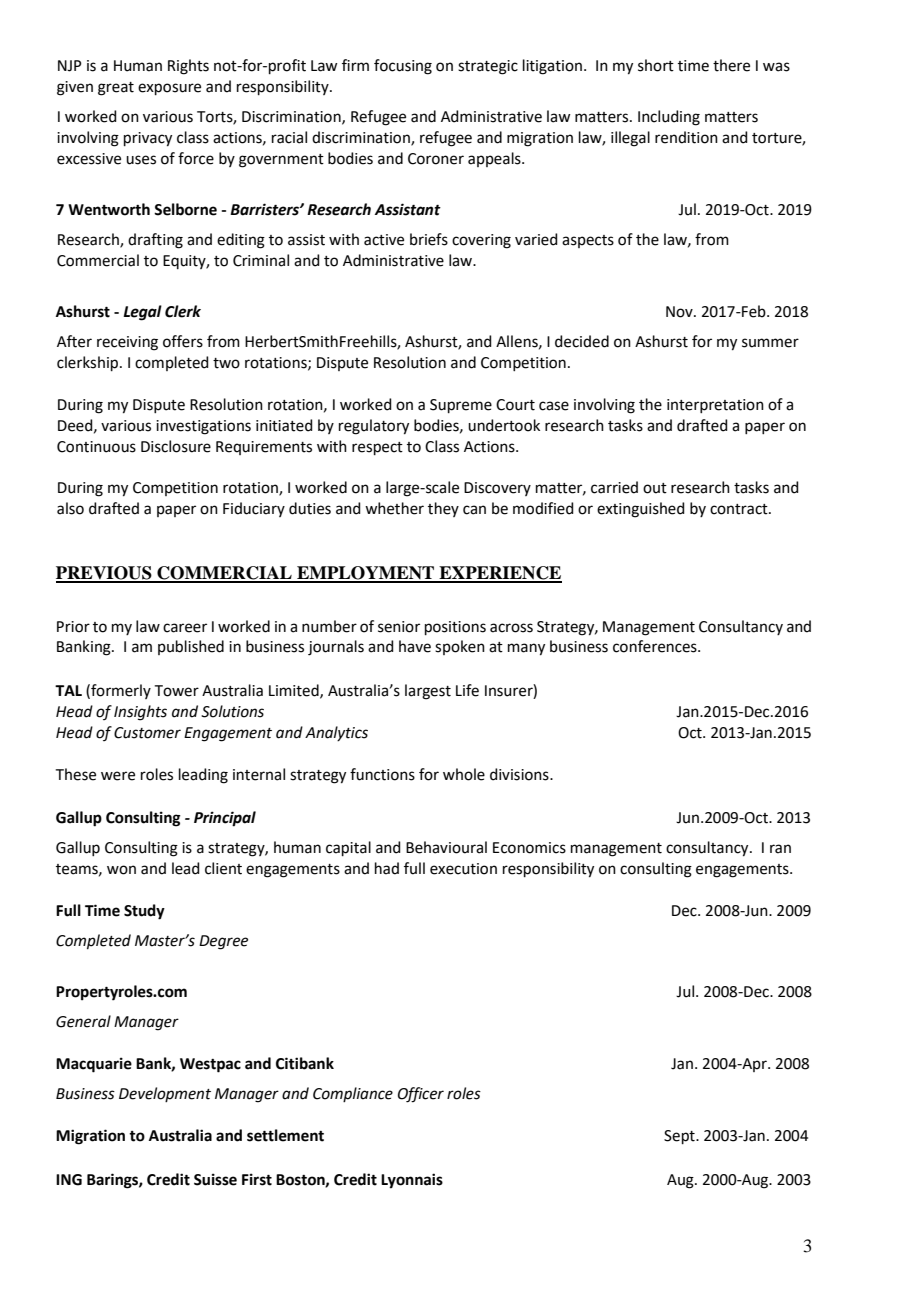  Describe the element at coordinates (740, 509) in the screenshot. I see `contract` at that location.
